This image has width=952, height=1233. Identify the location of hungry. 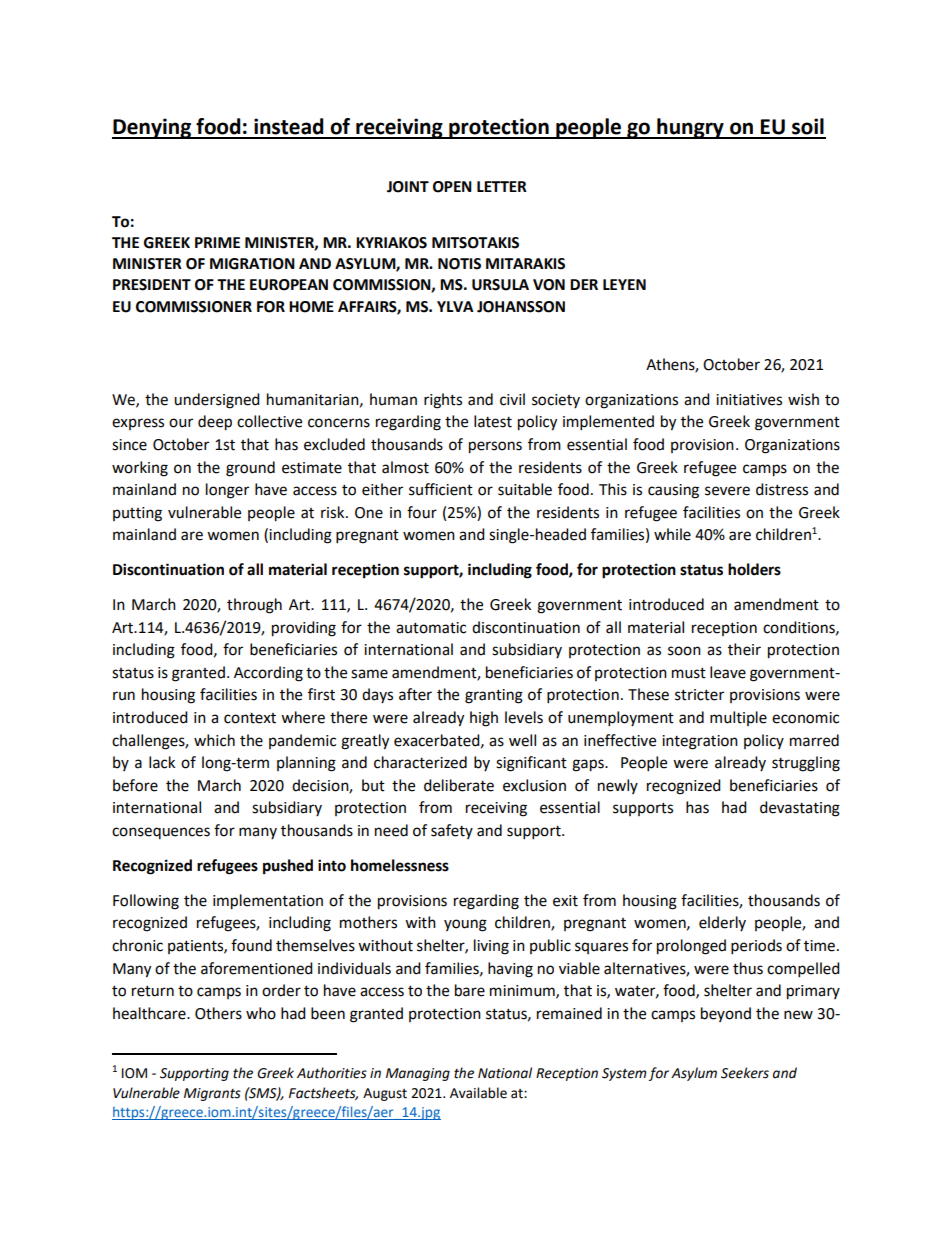
(690, 128).
